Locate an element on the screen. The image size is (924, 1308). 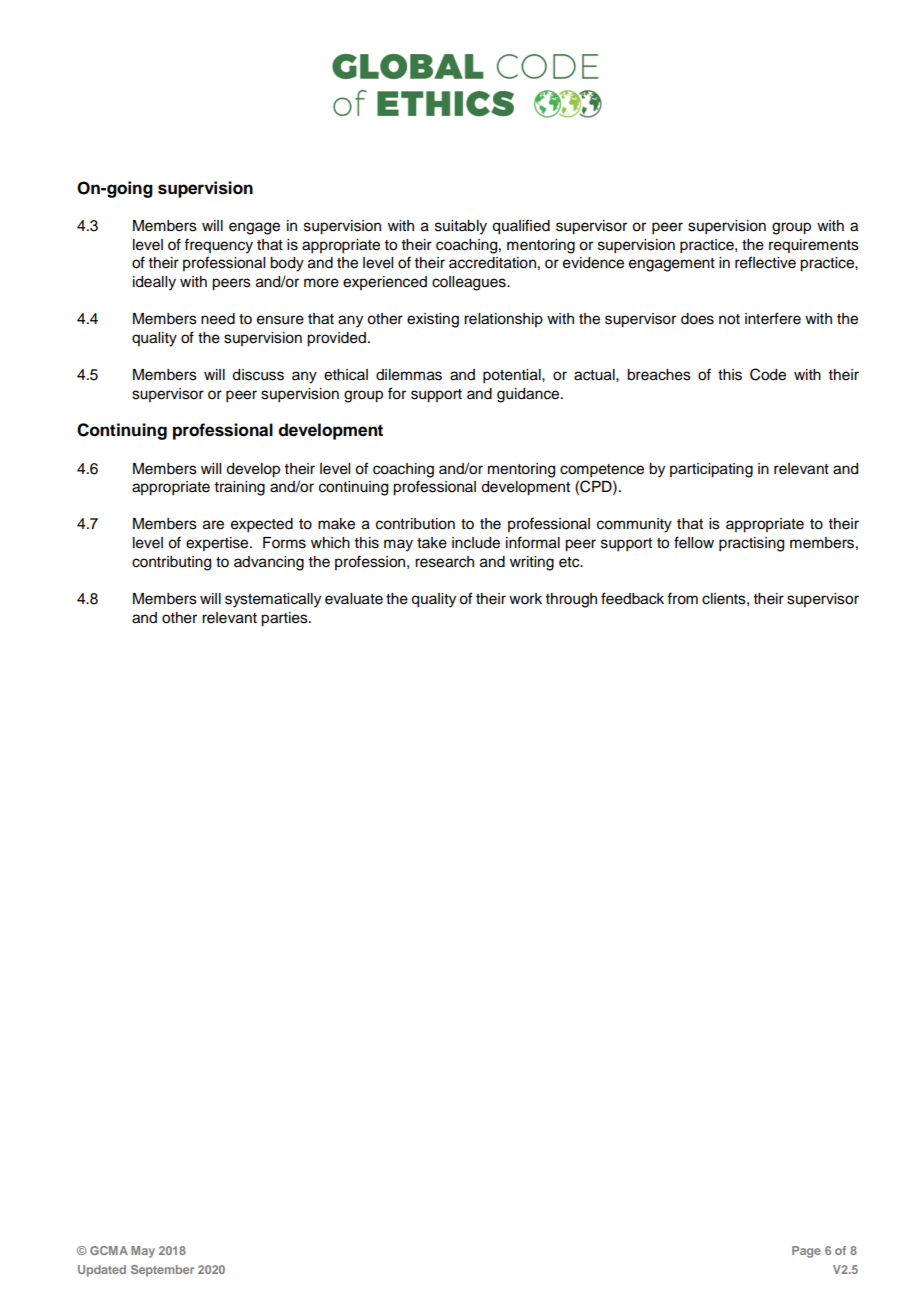
work is located at coordinates (525, 599).
